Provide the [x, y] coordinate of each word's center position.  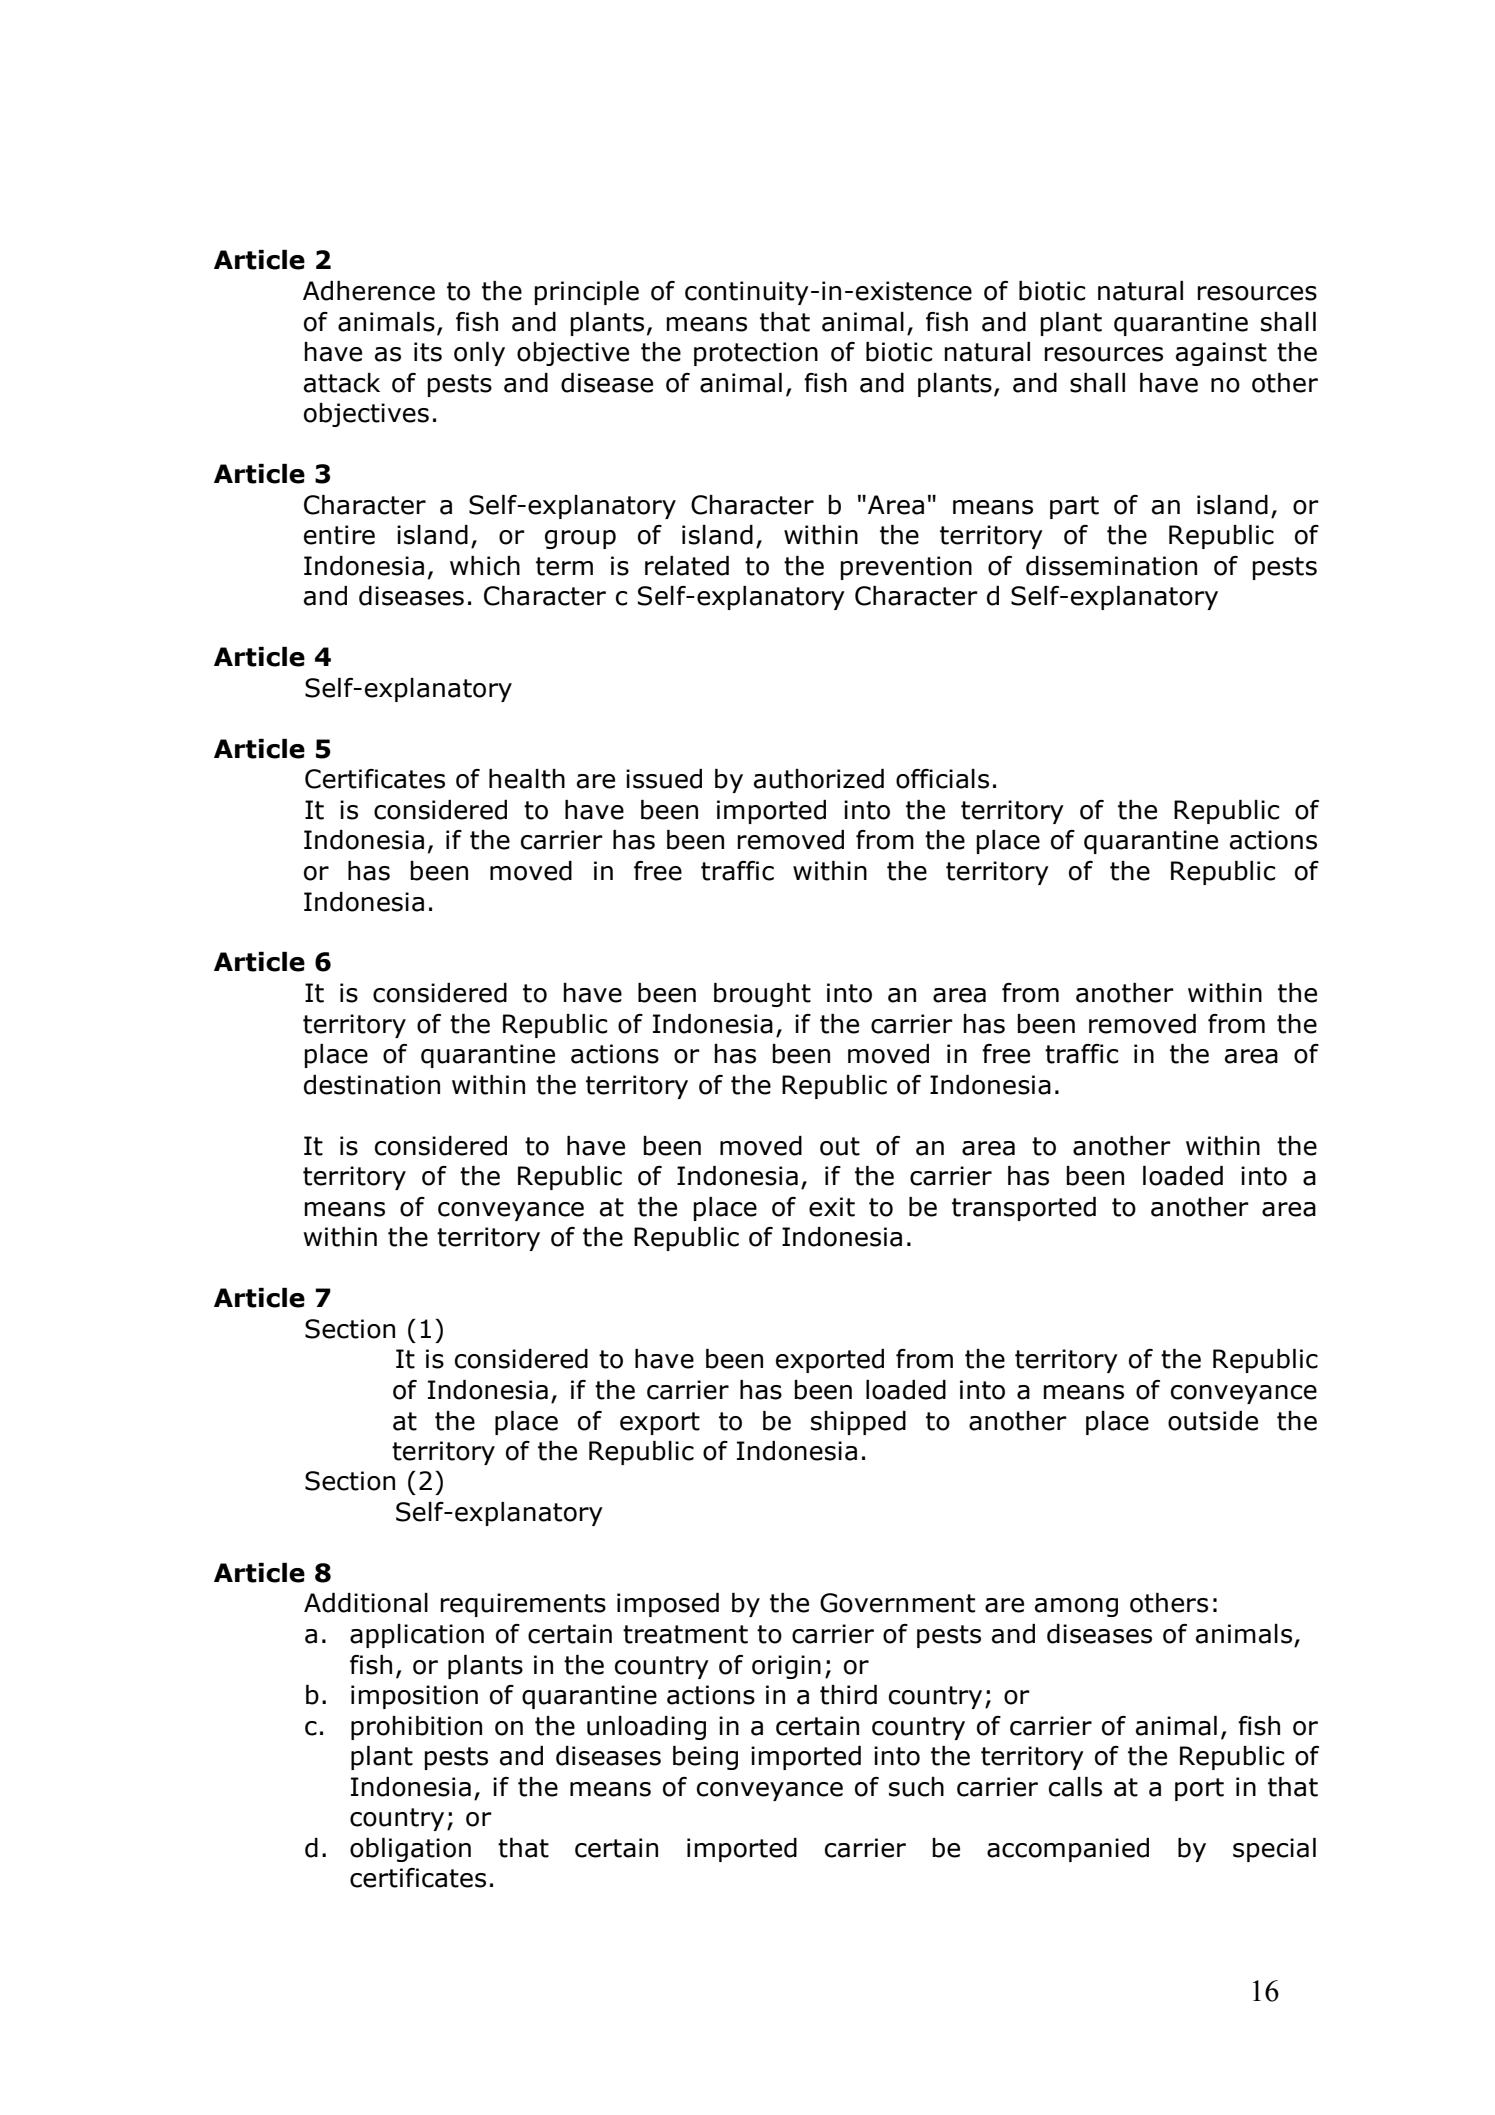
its [428, 352]
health [527, 779]
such [916, 1787]
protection [756, 354]
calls [1075, 1787]
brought [762, 995]
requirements [523, 1605]
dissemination [1111, 566]
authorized [819, 779]
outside [1213, 1421]
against [1221, 354]
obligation [410, 1850]
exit [832, 1207]
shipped [858, 1423]
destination [372, 1085]
